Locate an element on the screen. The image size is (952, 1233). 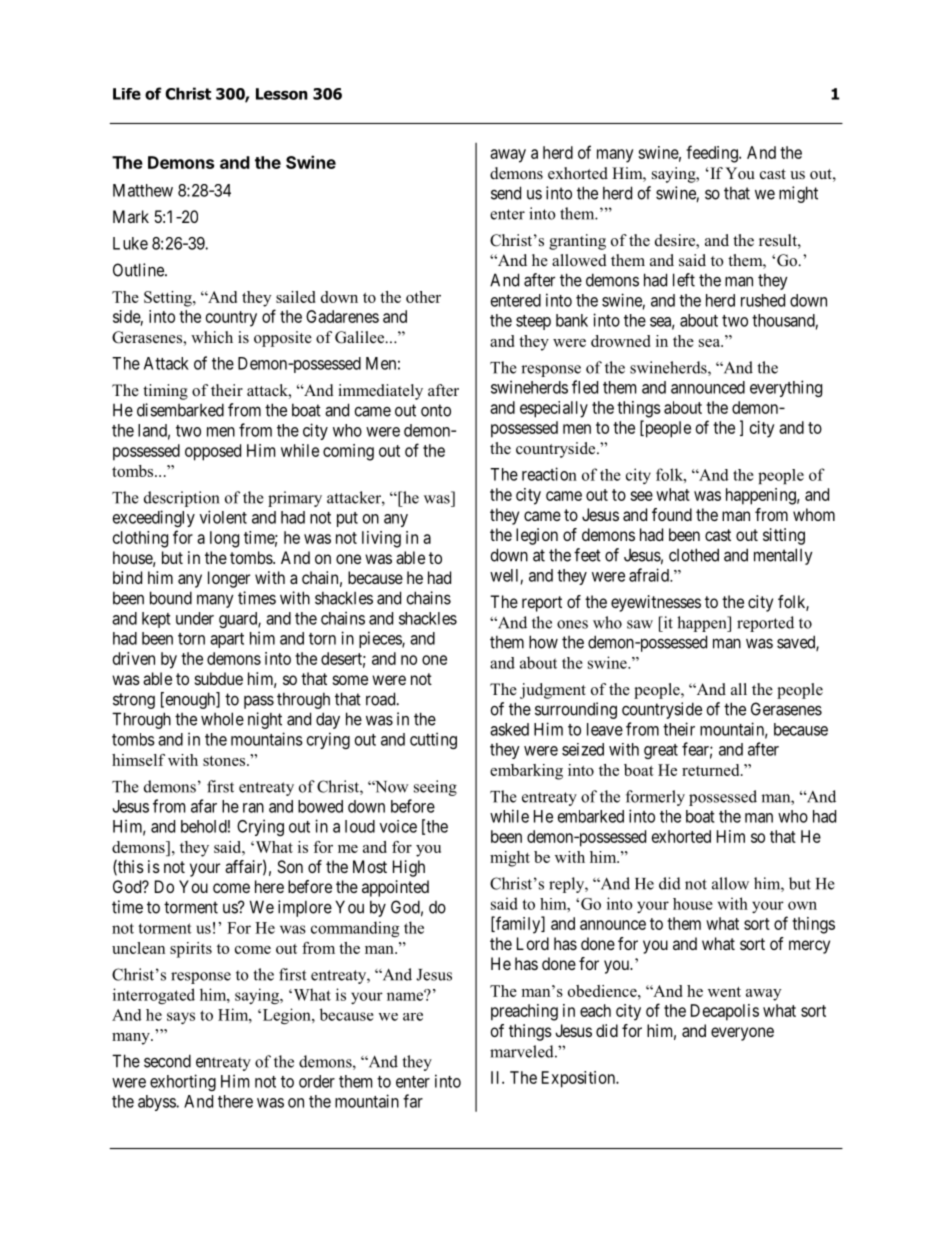
feeding is located at coordinates (713, 154).
